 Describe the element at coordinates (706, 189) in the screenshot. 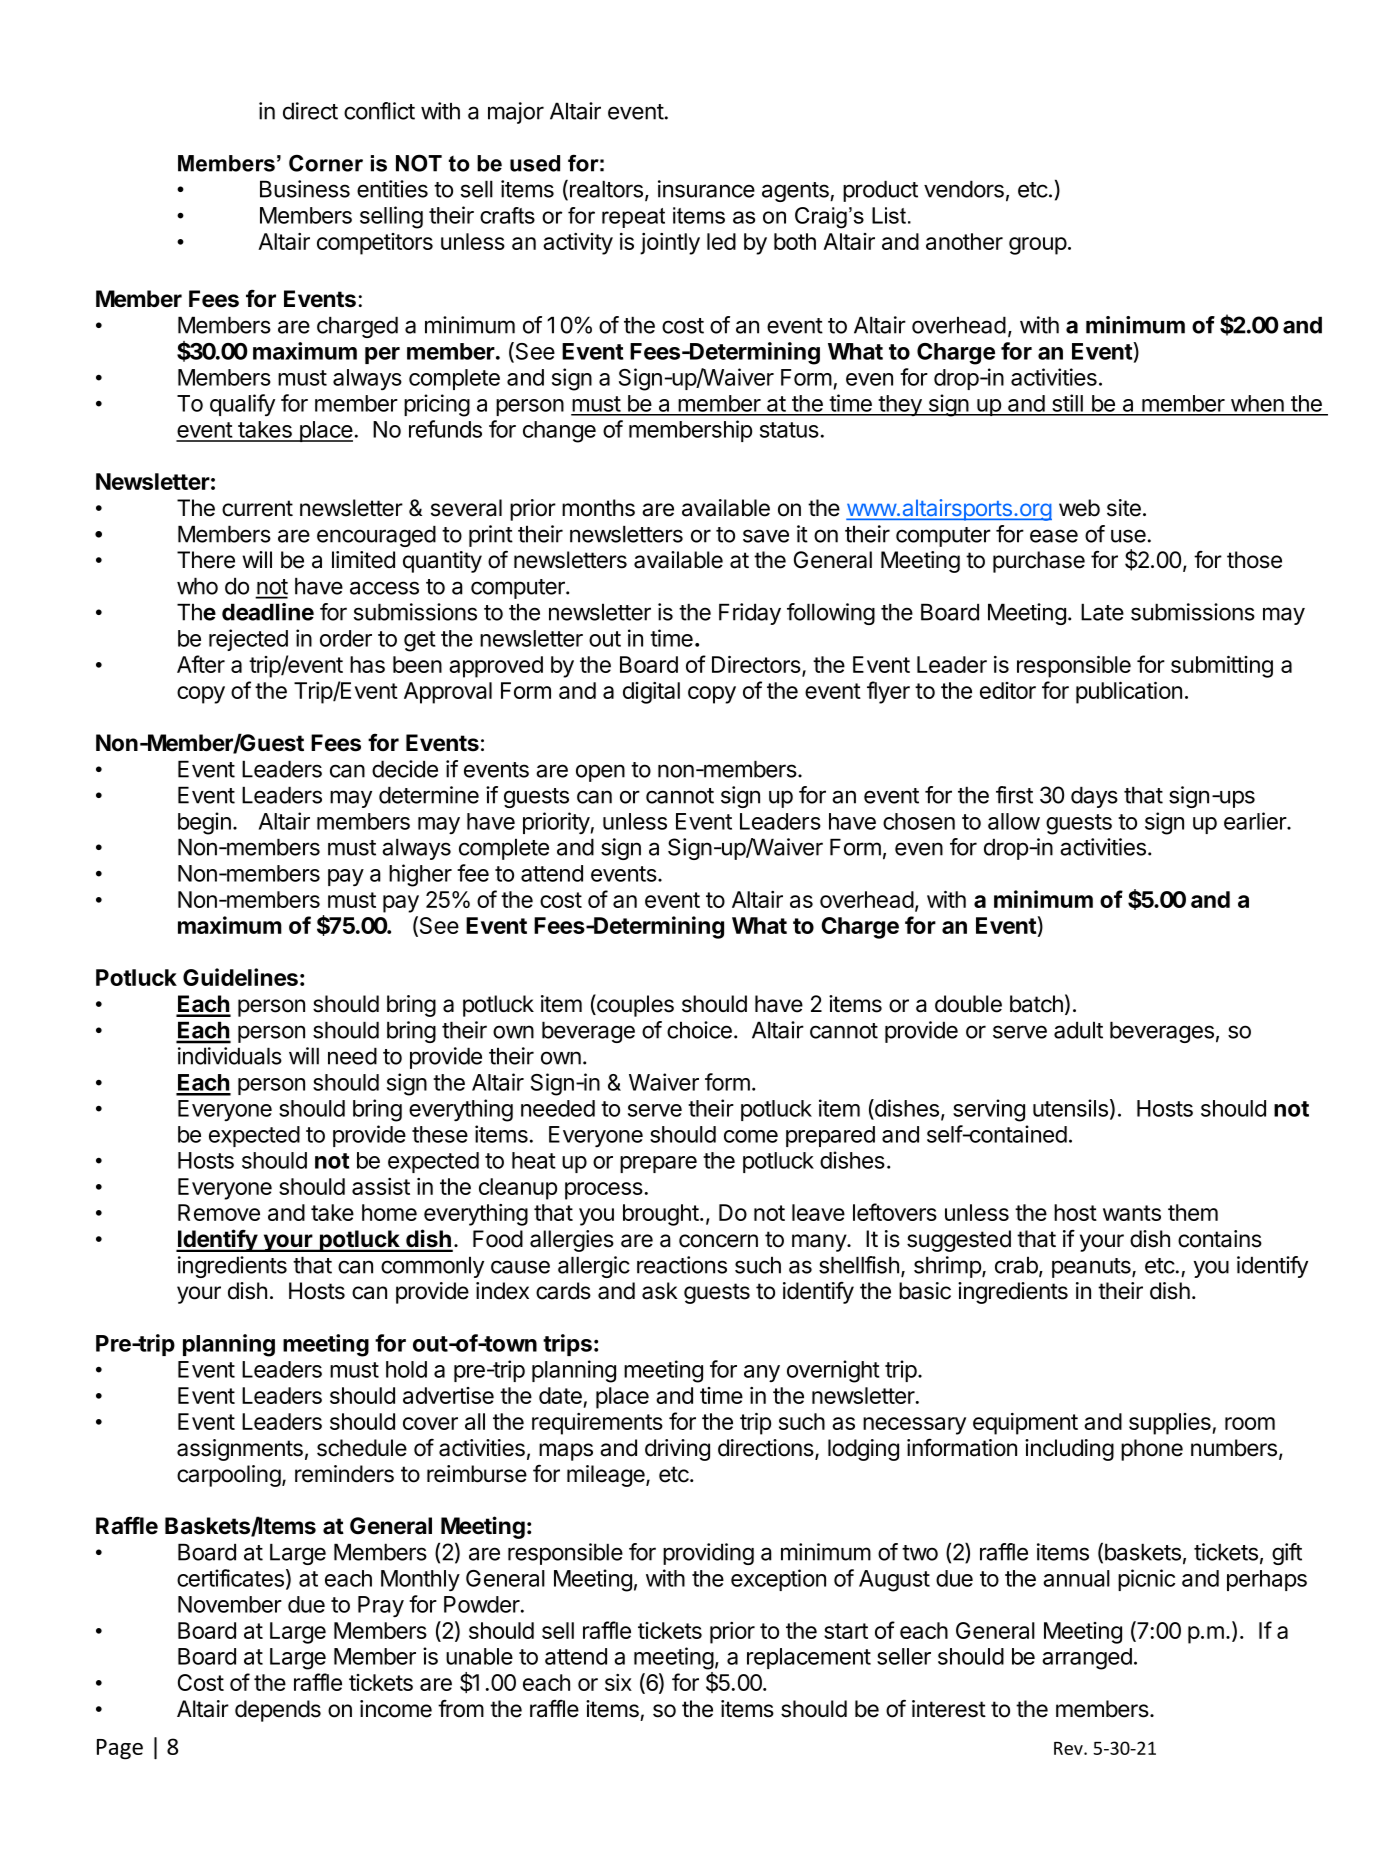

I see `insurance` at that location.
